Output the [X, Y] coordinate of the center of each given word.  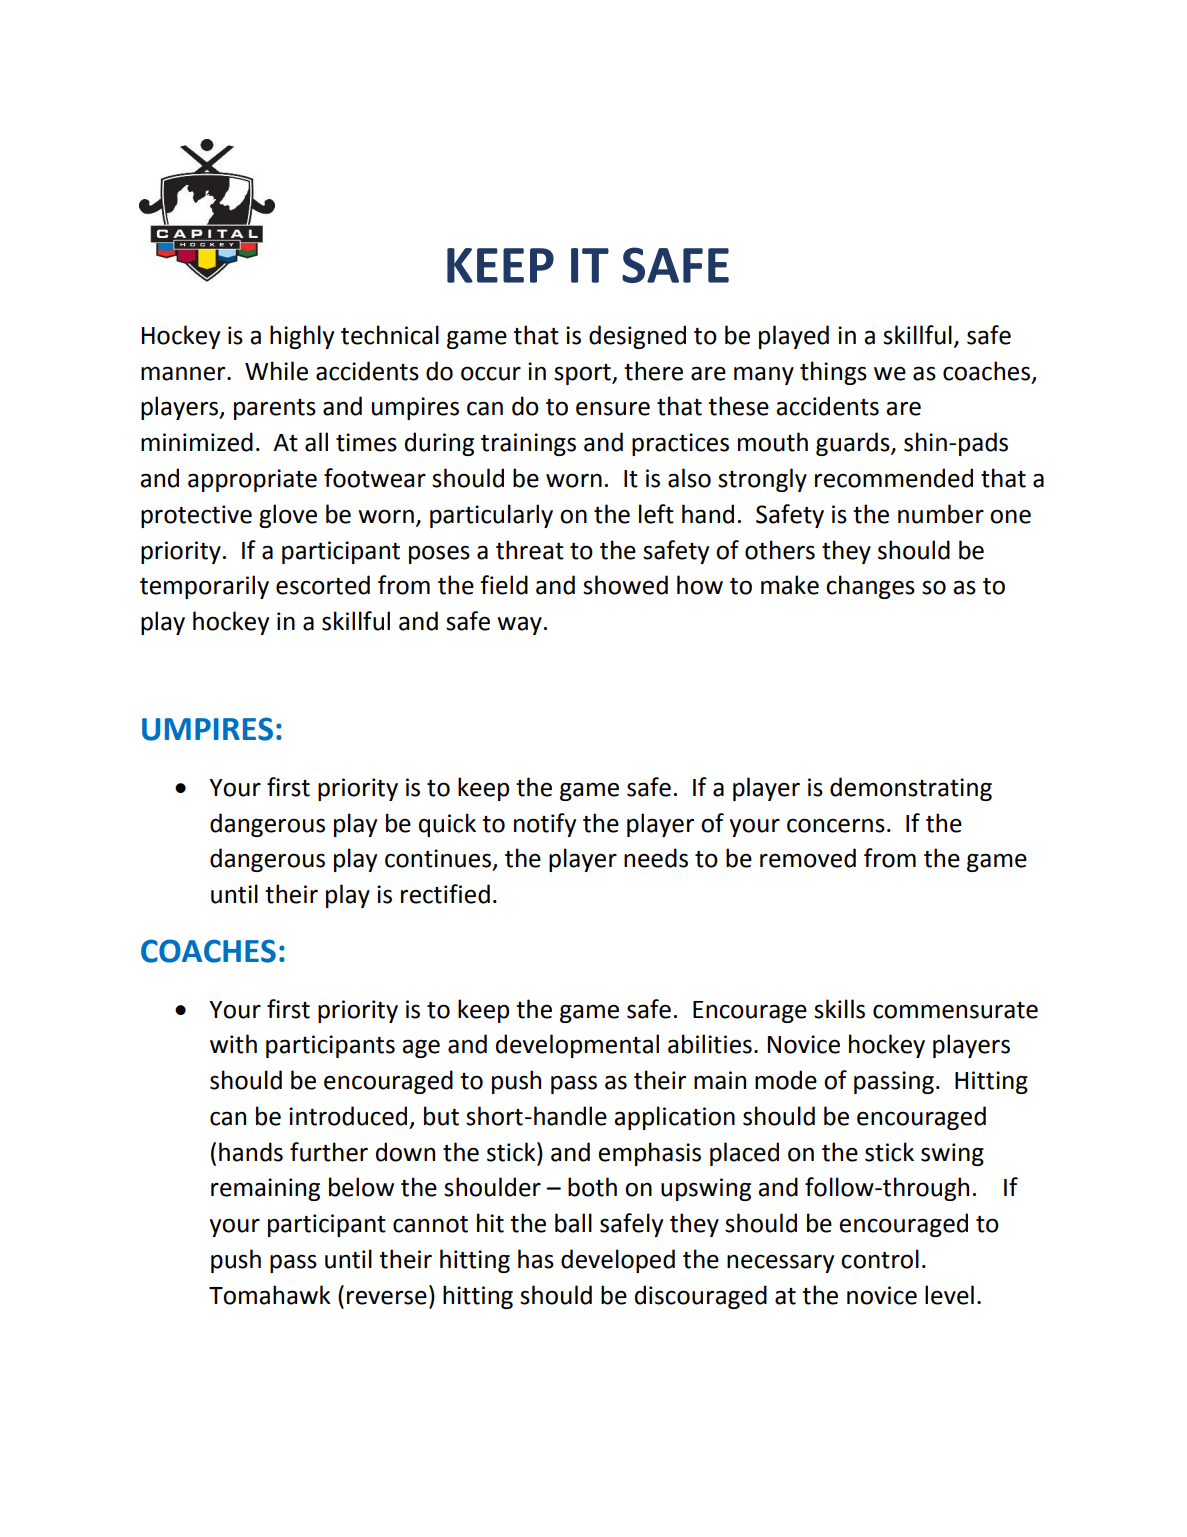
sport [583, 374]
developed [618, 1261]
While [276, 371]
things [833, 373]
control [880, 1259]
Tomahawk [270, 1295]
